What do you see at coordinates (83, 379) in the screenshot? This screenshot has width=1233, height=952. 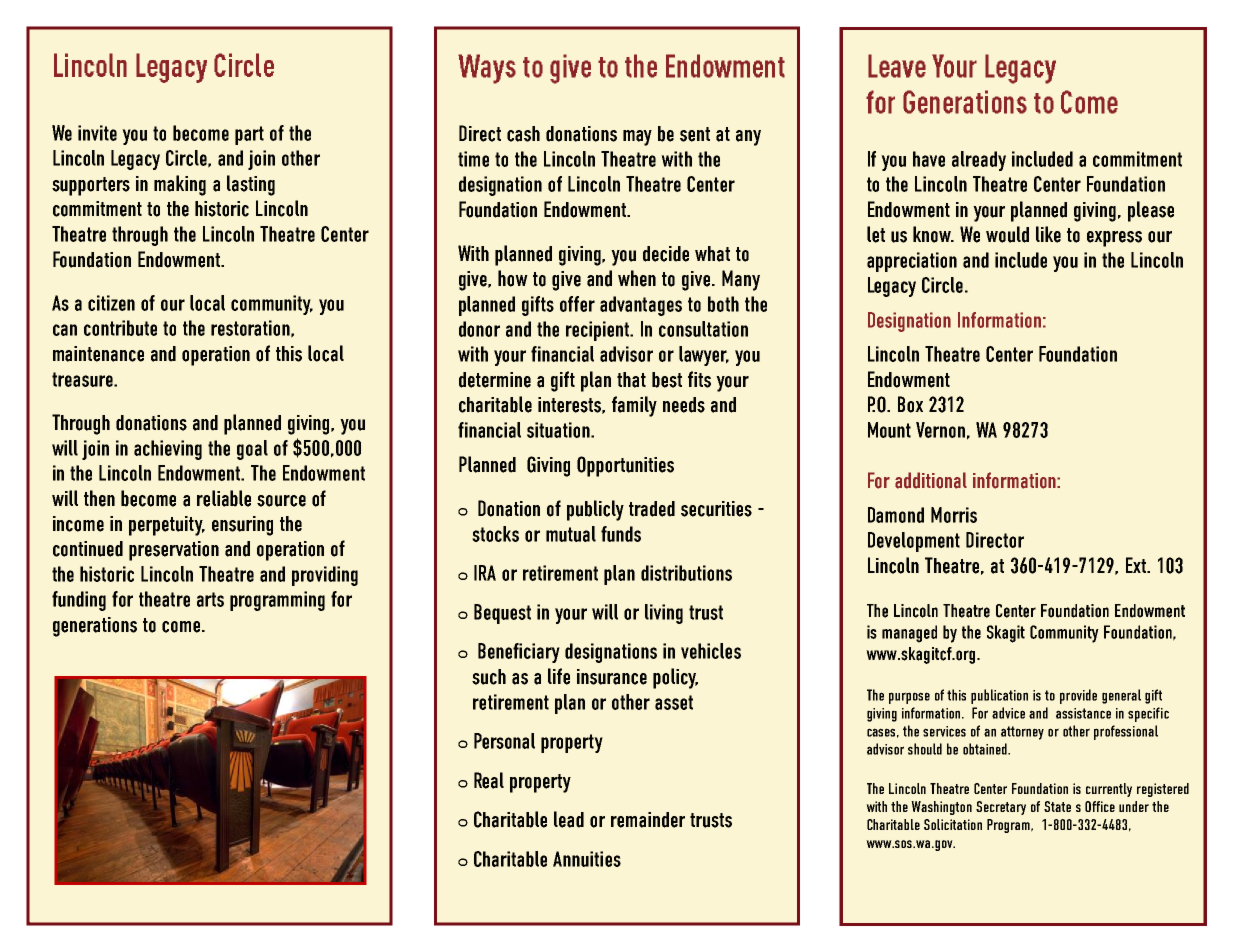 I see `treasure` at bounding box center [83, 379].
